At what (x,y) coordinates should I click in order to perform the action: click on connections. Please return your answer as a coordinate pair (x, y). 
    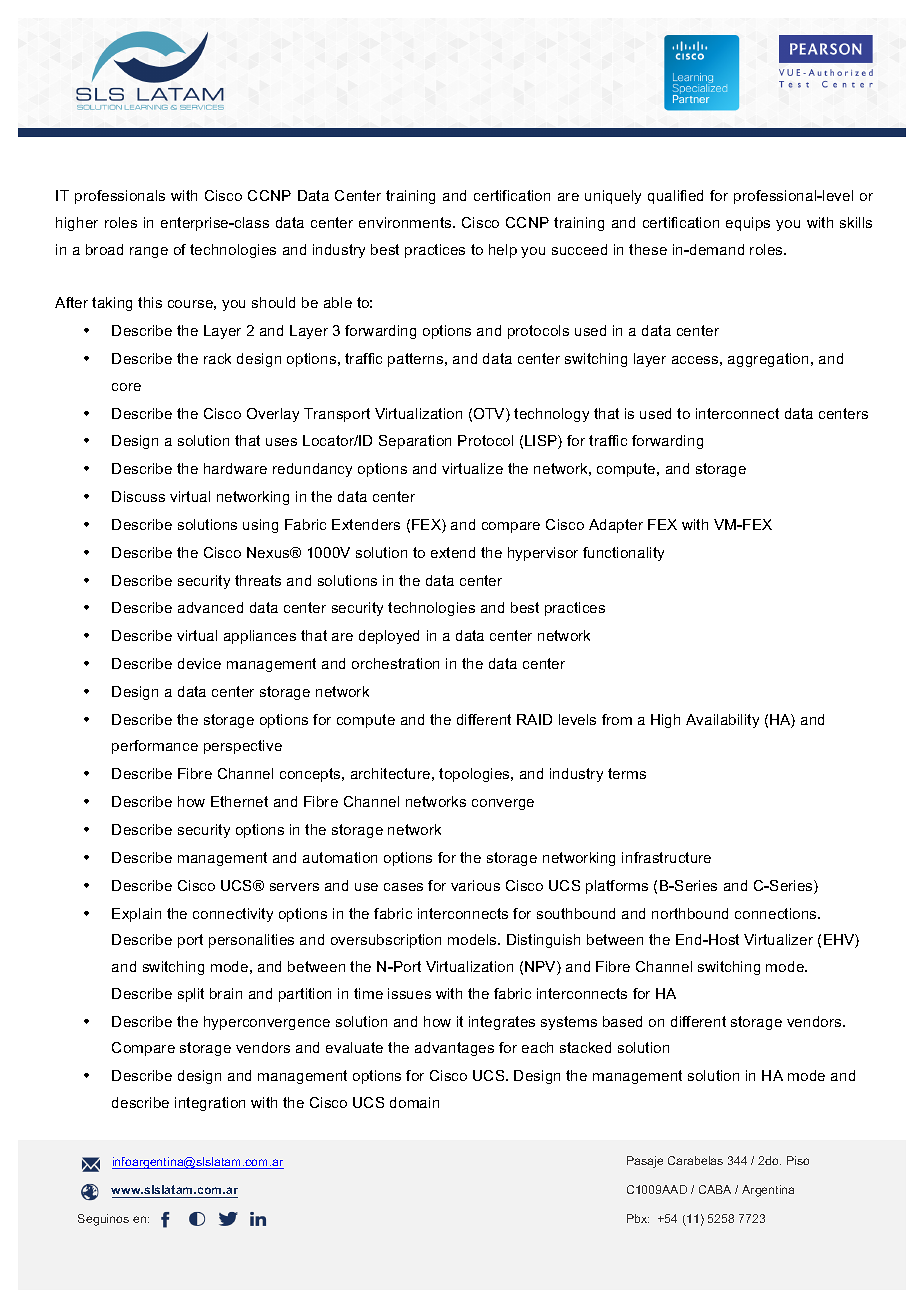
    Looking at the image, I should click on (777, 913).
